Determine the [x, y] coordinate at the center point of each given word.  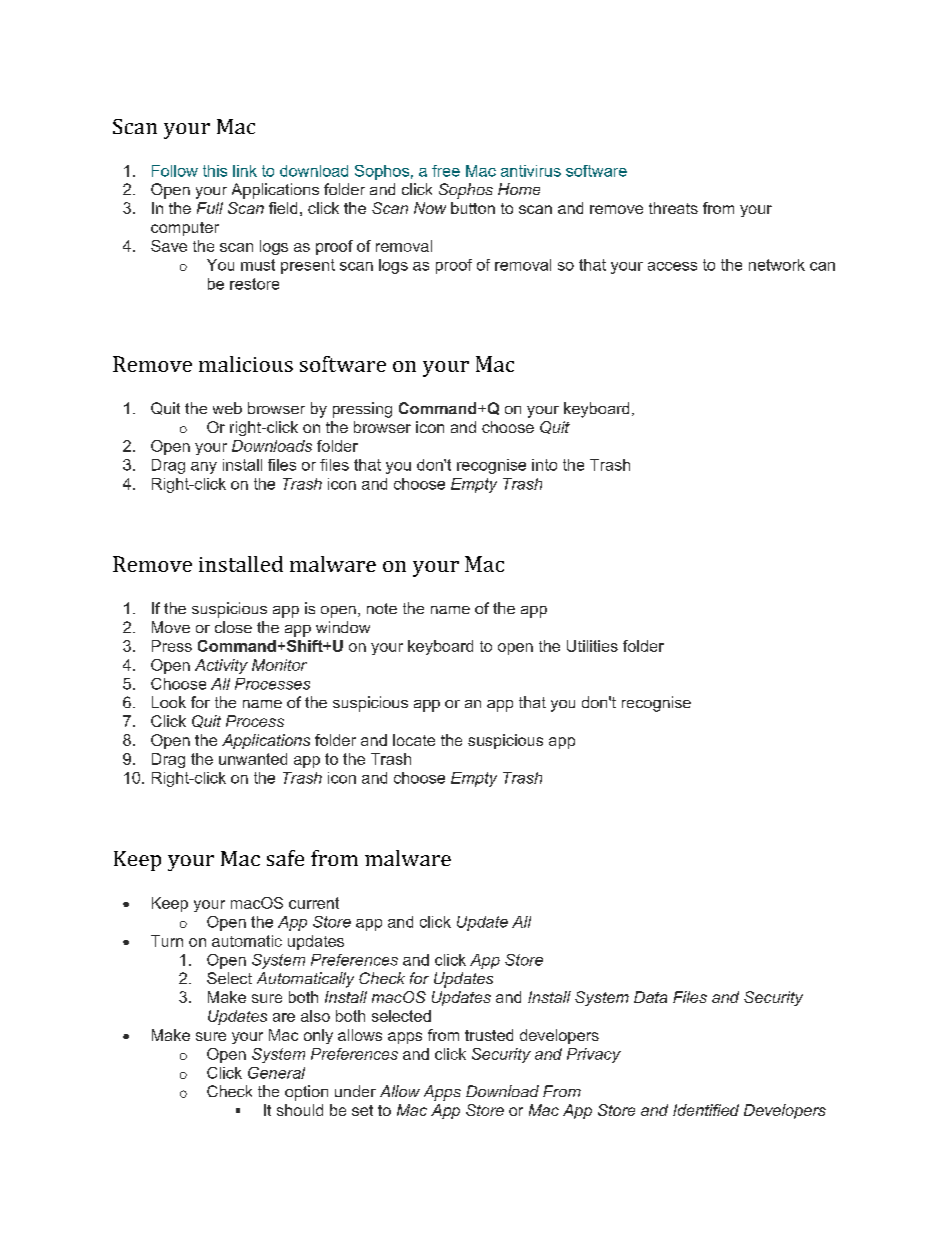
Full [210, 208]
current [314, 903]
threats [673, 208]
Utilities [592, 646]
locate [414, 740]
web [227, 408]
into [544, 465]
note [382, 608]
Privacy [594, 1055]
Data [650, 997]
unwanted [253, 759]
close [233, 627]
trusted [489, 1035]
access [672, 266]
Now [430, 208]
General [276, 1073]
